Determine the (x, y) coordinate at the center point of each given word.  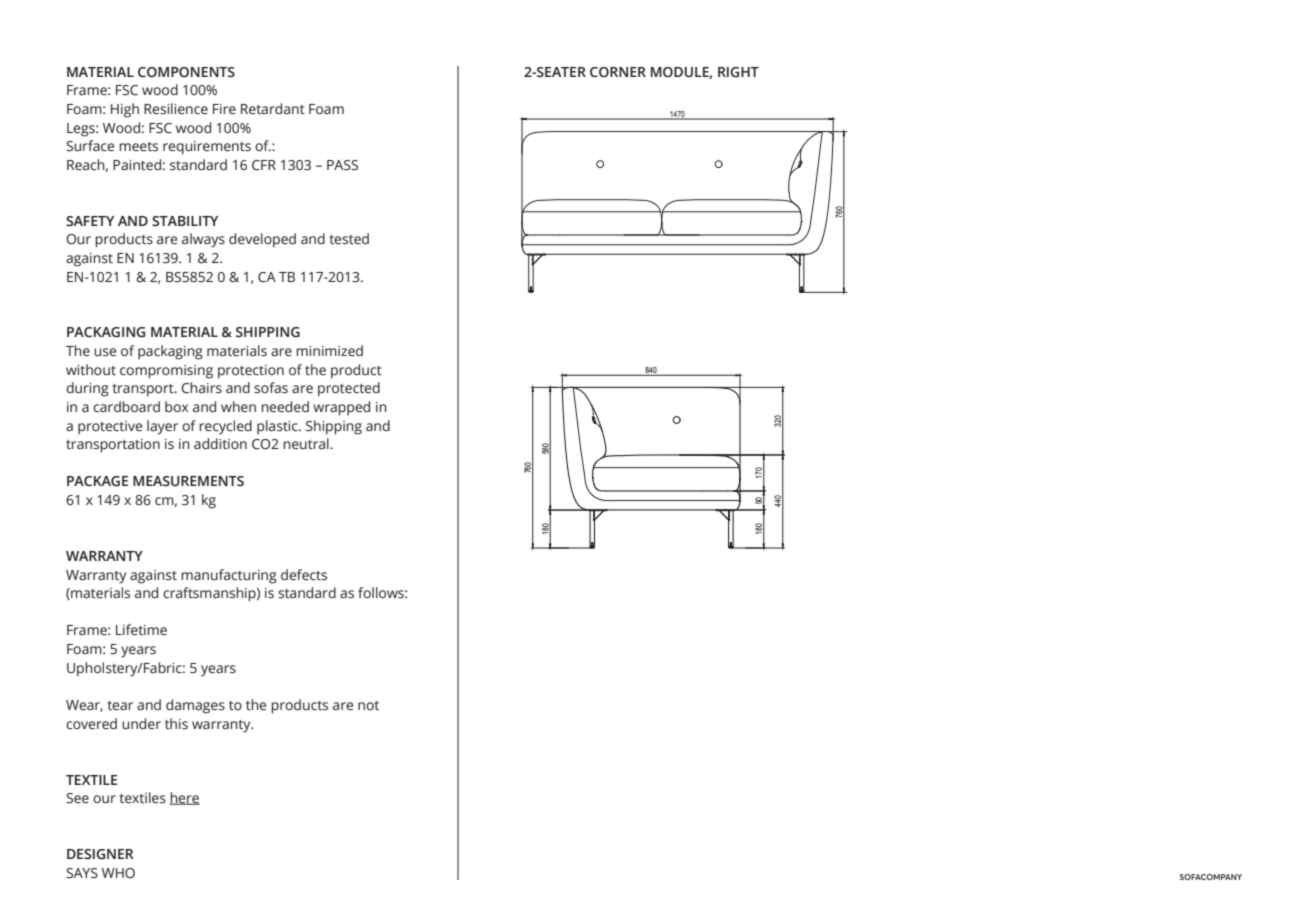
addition (220, 443)
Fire (224, 109)
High (125, 110)
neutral (307, 444)
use (105, 352)
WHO (118, 873)
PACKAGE (97, 481)
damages (195, 706)
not (368, 705)
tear (120, 706)
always (203, 240)
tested (349, 239)
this (176, 724)
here (185, 798)
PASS (342, 165)
